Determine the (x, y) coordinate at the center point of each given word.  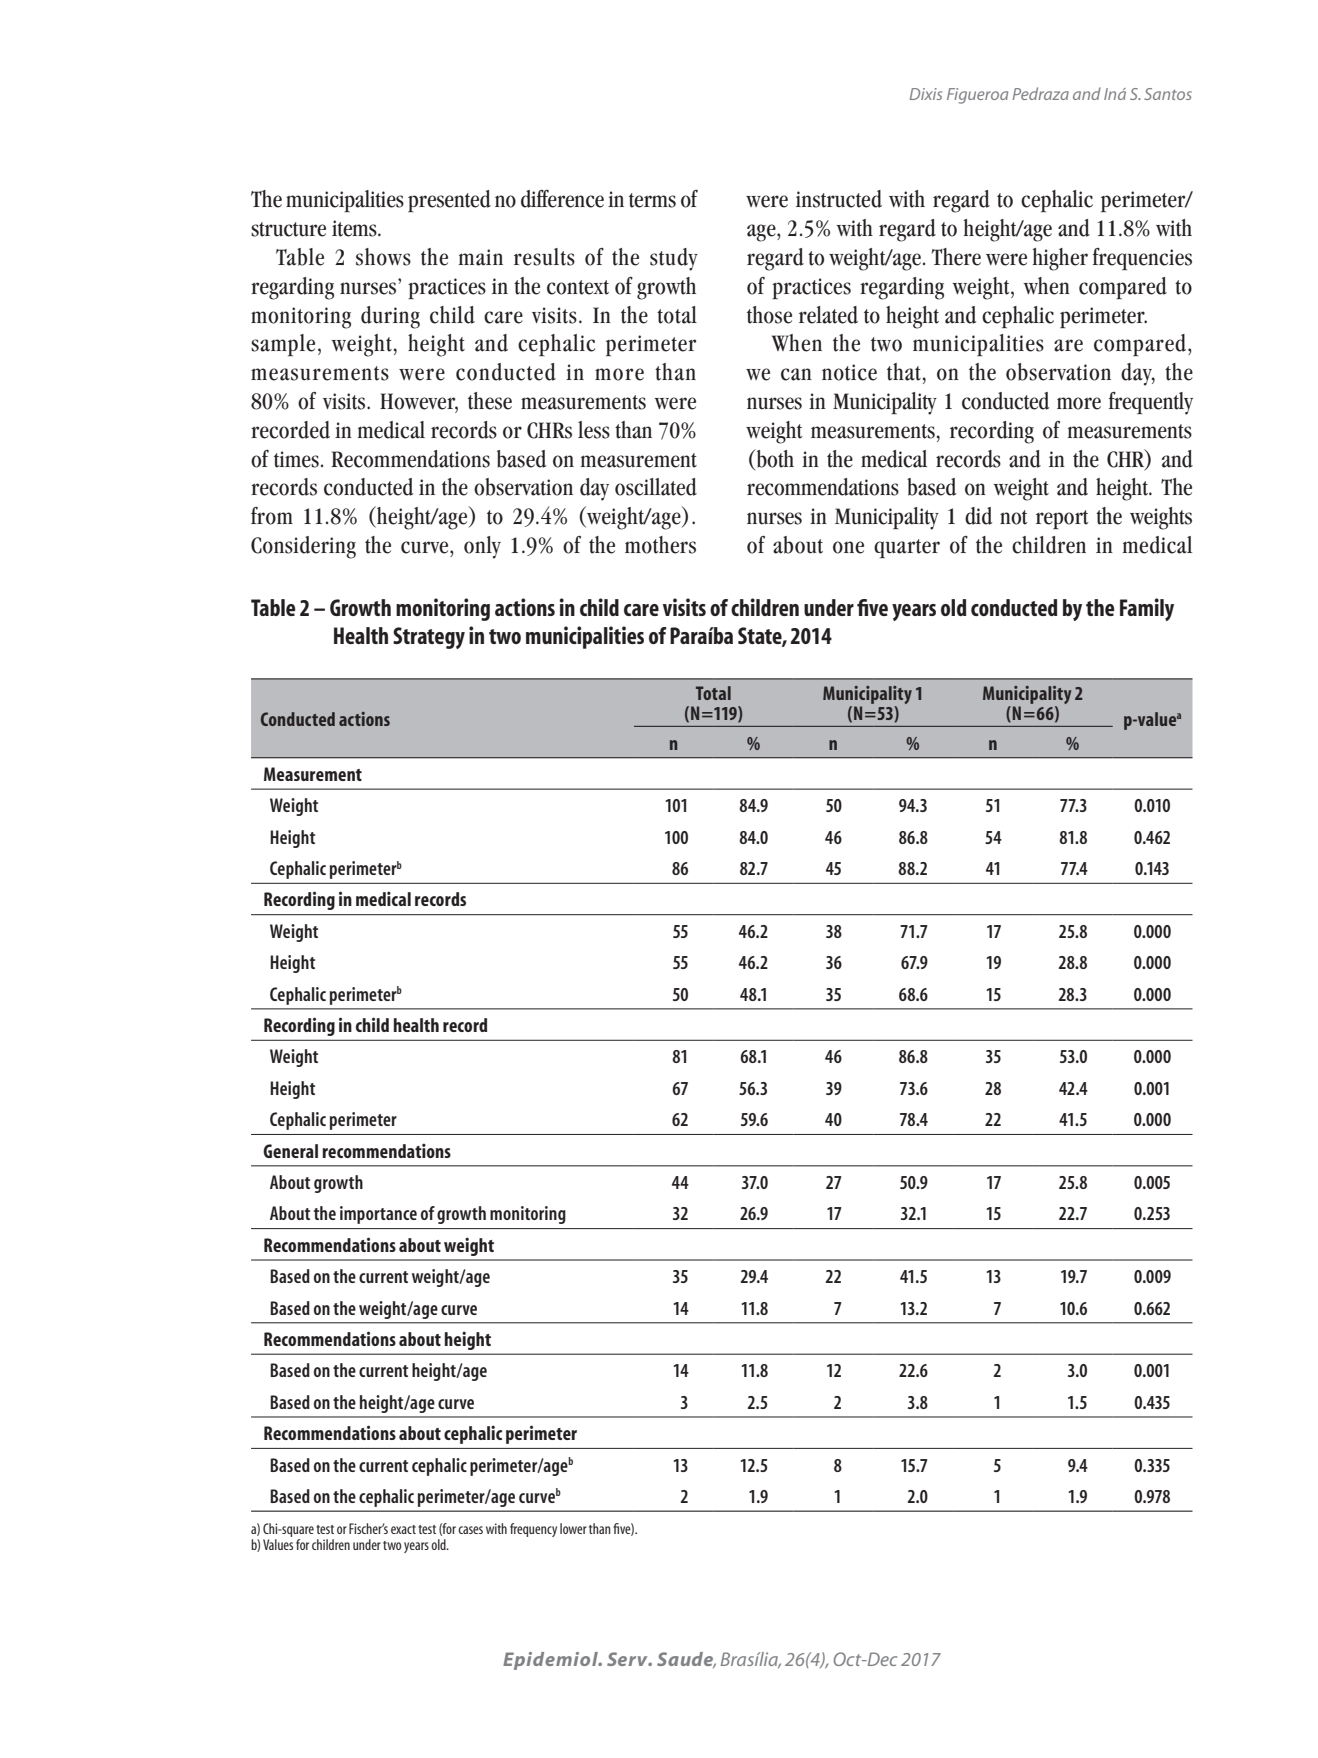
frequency (533, 1530)
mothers (660, 545)
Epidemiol (551, 1661)
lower (573, 1528)
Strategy (429, 638)
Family (1147, 609)
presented (449, 201)
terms (652, 200)
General (290, 1151)
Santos (1168, 94)
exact (403, 1529)
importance (378, 1215)
